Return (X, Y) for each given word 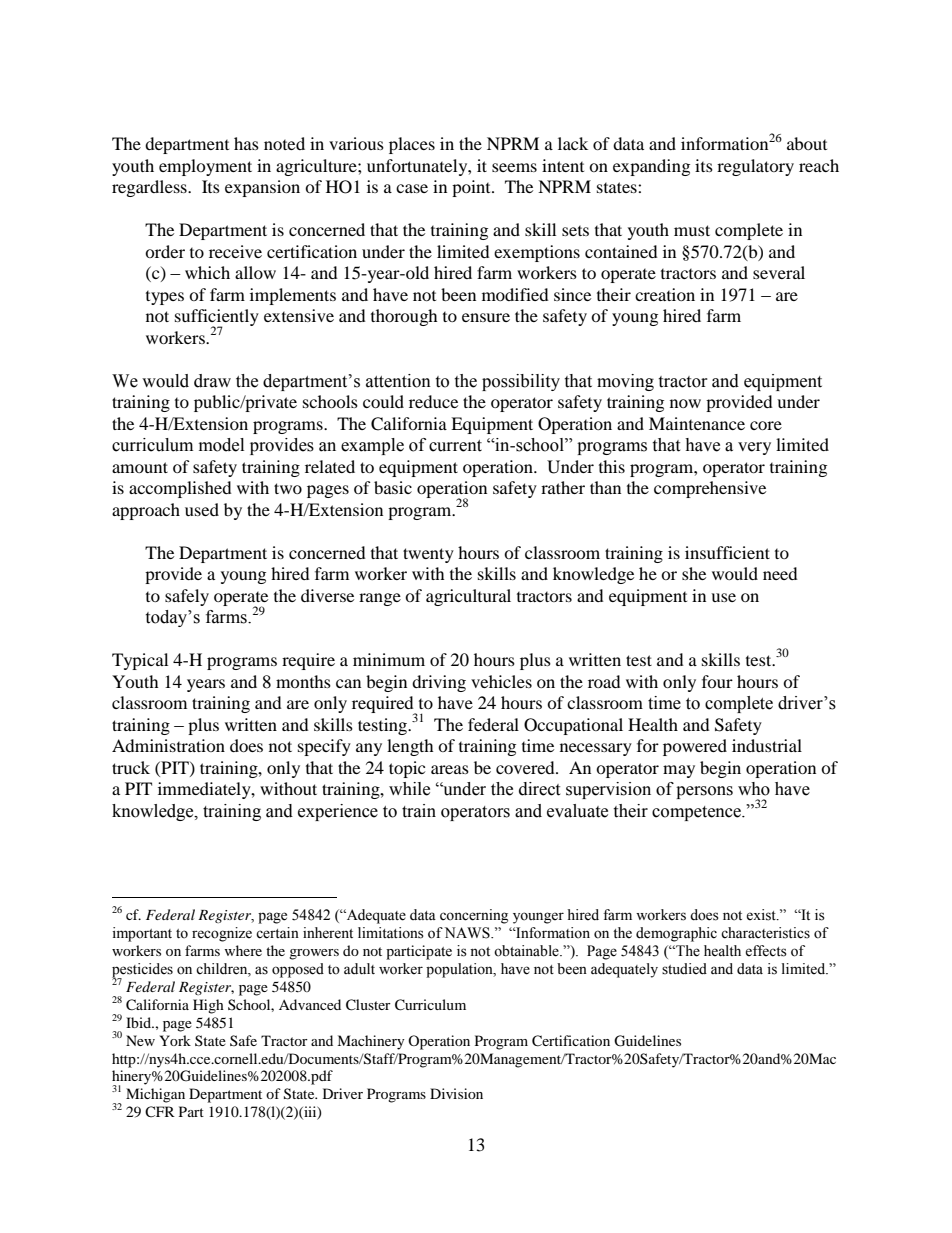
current (455, 446)
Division (456, 1093)
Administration (168, 745)
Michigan (155, 1095)
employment (205, 167)
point (472, 188)
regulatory (755, 167)
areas (450, 769)
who (754, 789)
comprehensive (710, 489)
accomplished (180, 489)
